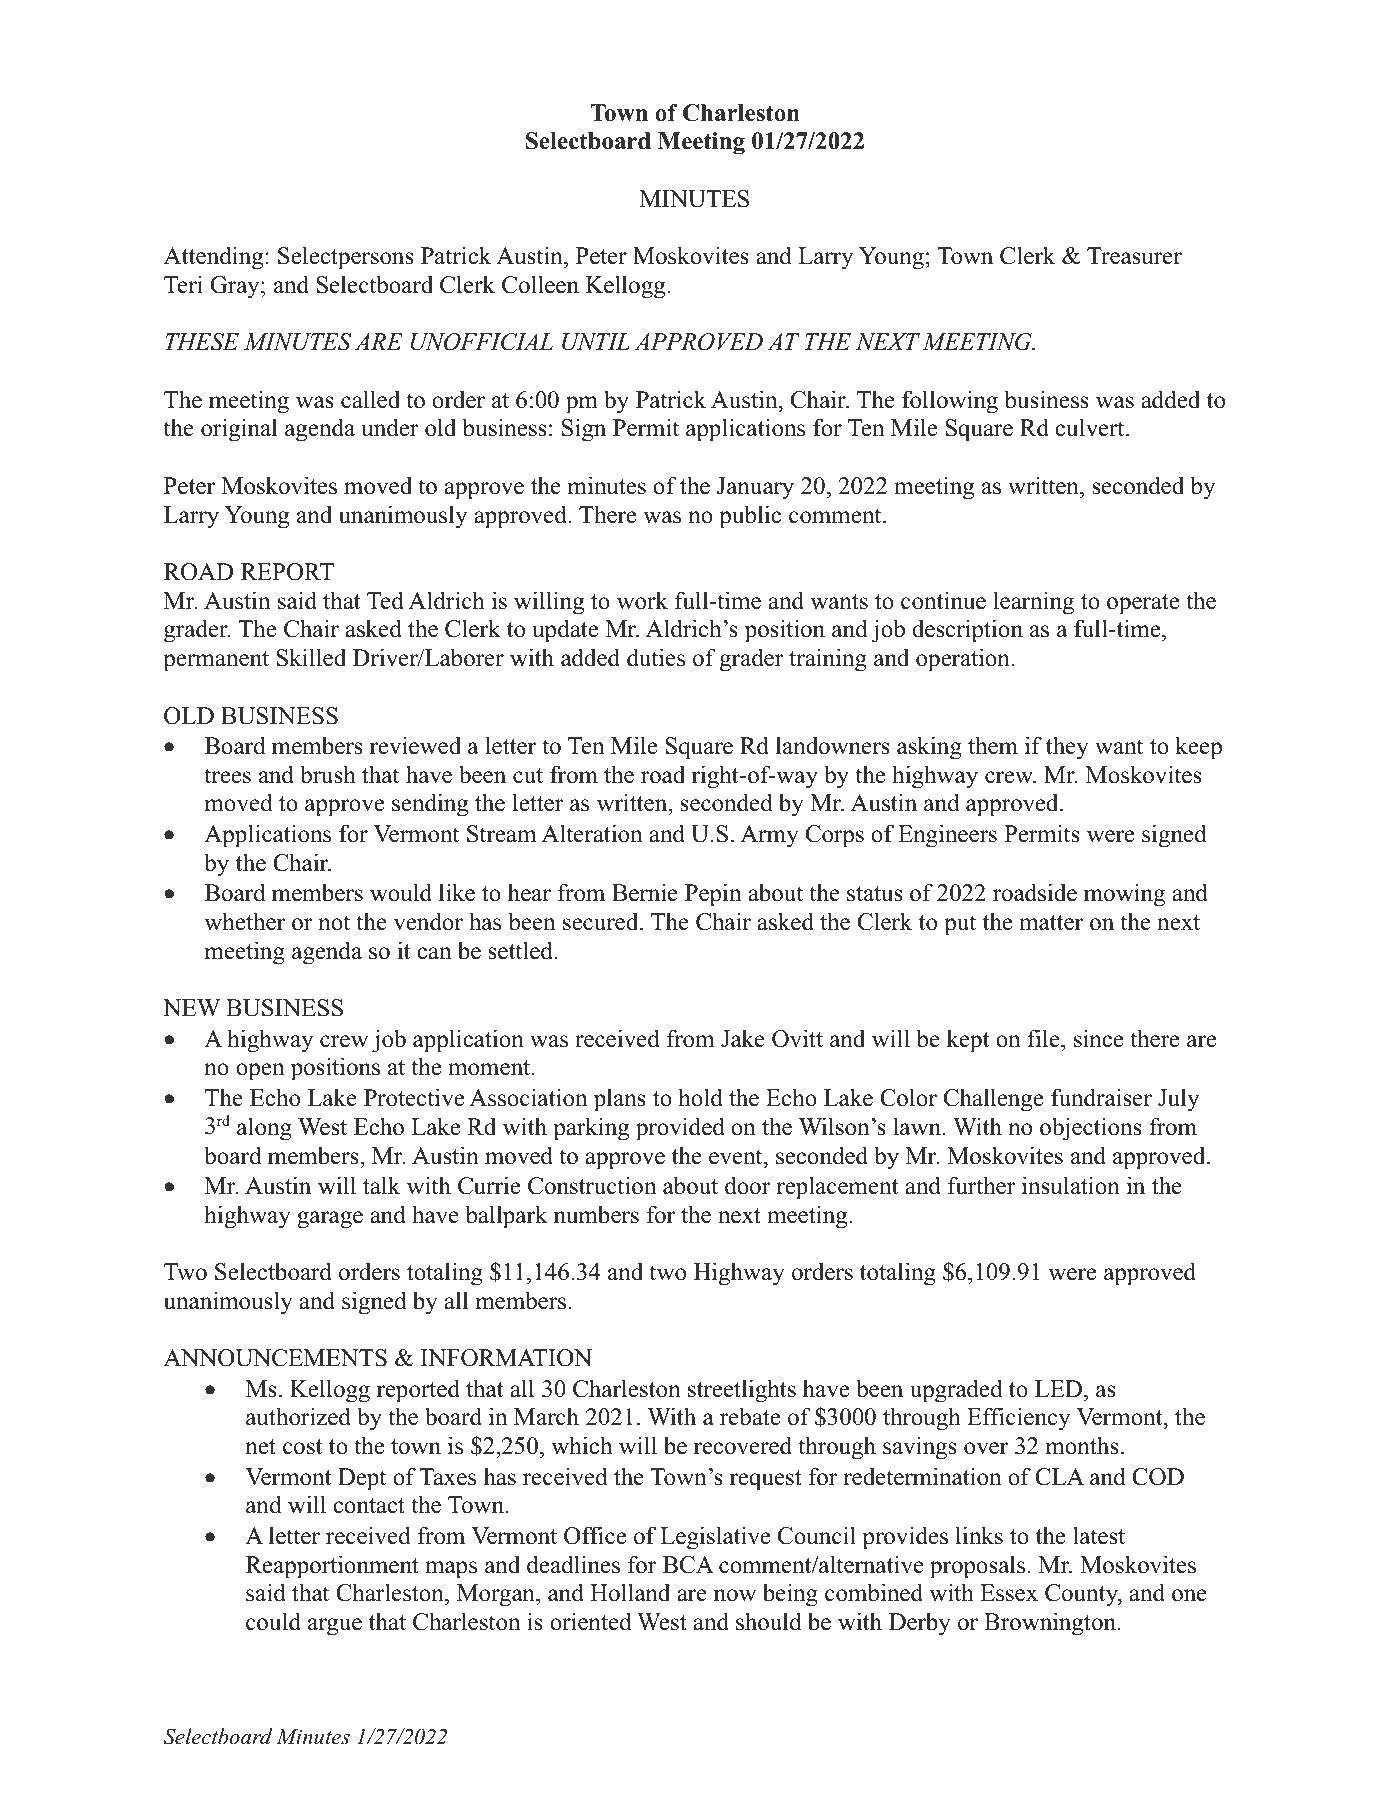 This screenshot has height=1798, width=1390. I want to click on Gray, so click(236, 287).
